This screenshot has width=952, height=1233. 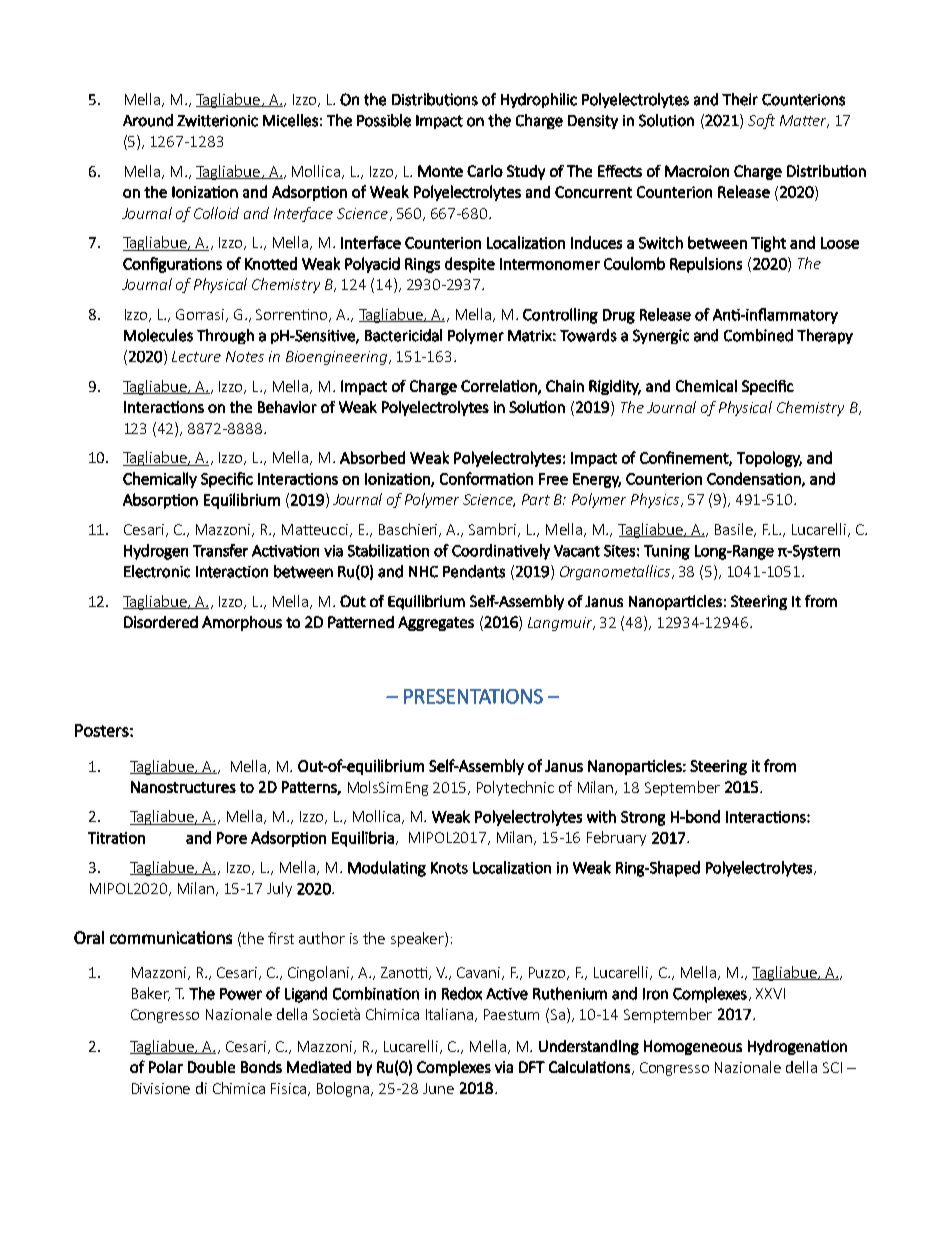 What do you see at coordinates (474, 571) in the screenshot?
I see `Pendants` at bounding box center [474, 571].
